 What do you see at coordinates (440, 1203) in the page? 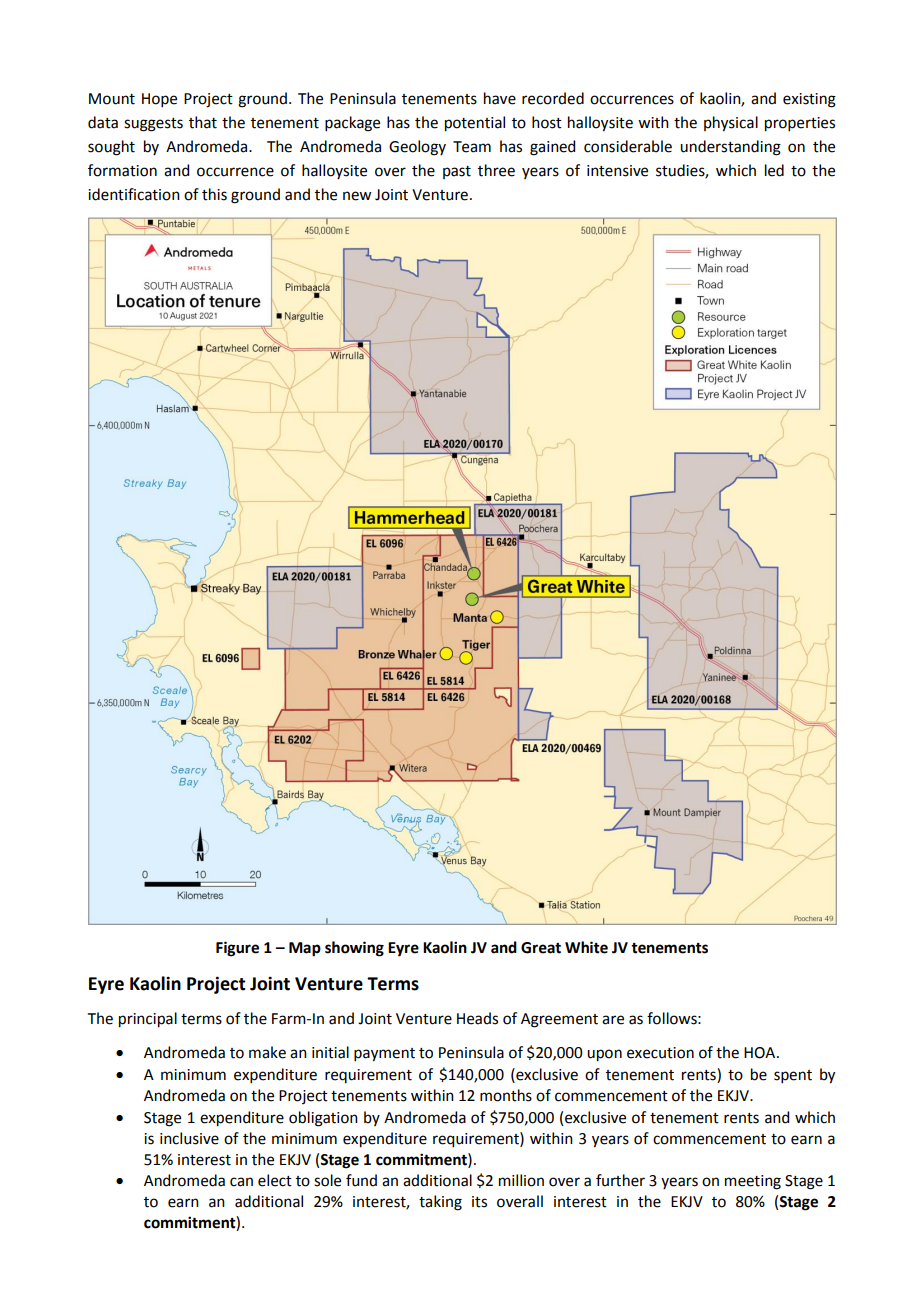
I see `taking` at bounding box center [440, 1203].
